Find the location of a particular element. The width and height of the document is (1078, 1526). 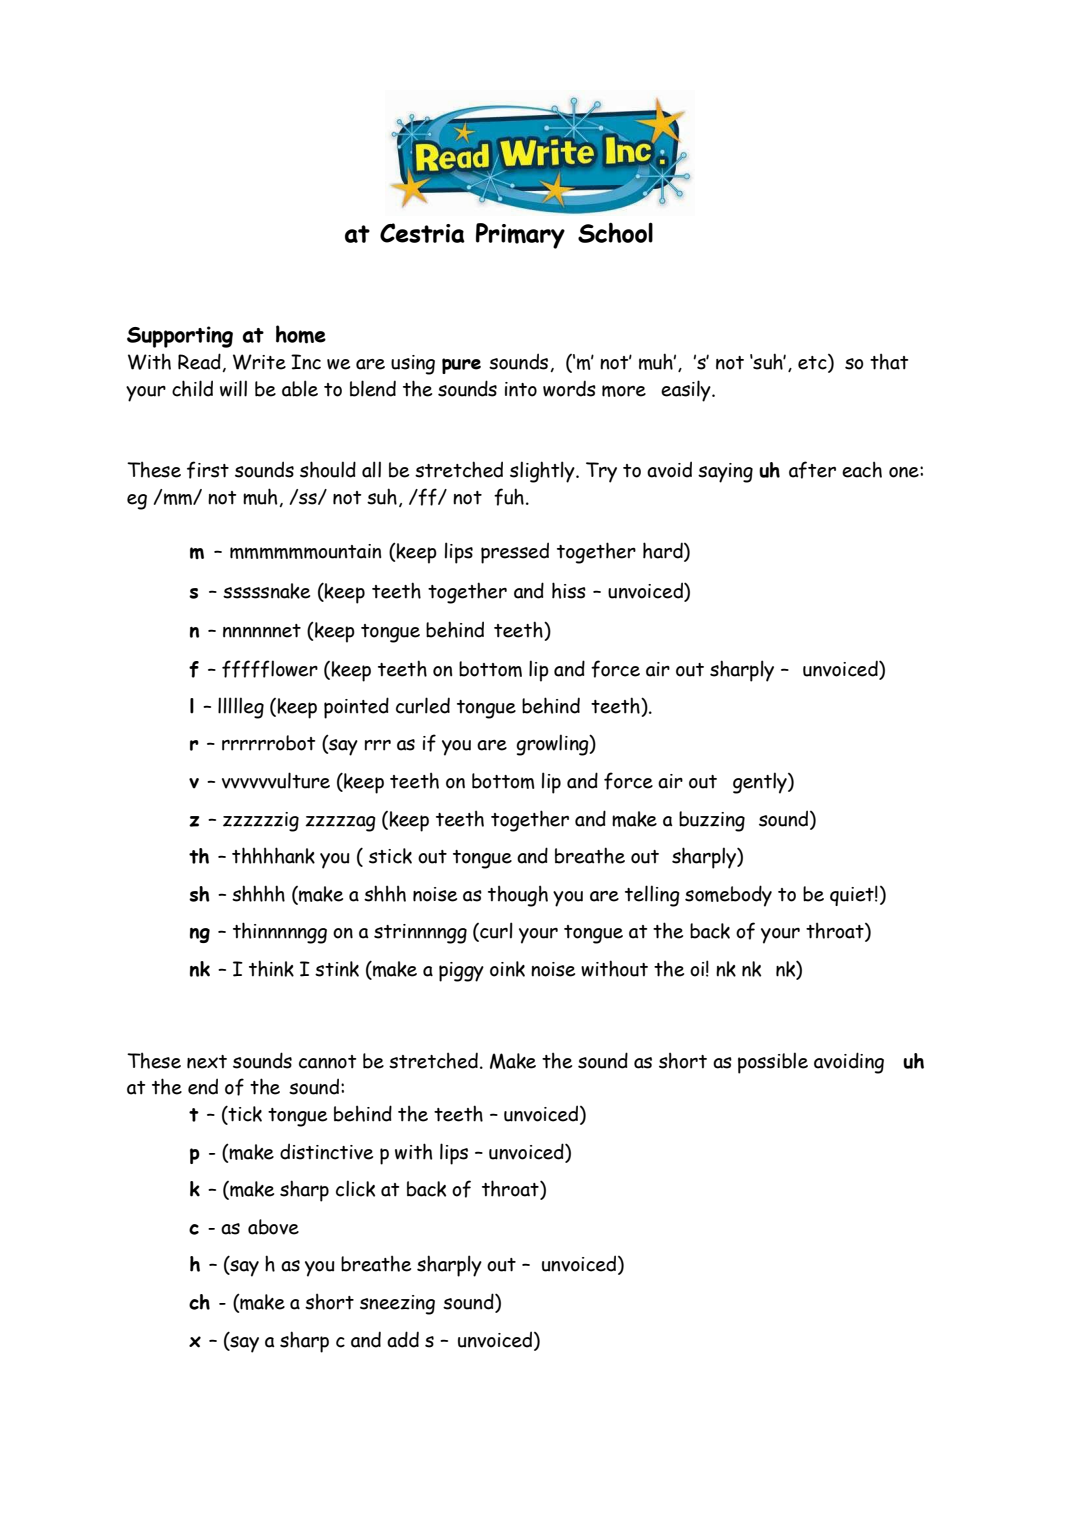

pointed is located at coordinates (356, 708).
